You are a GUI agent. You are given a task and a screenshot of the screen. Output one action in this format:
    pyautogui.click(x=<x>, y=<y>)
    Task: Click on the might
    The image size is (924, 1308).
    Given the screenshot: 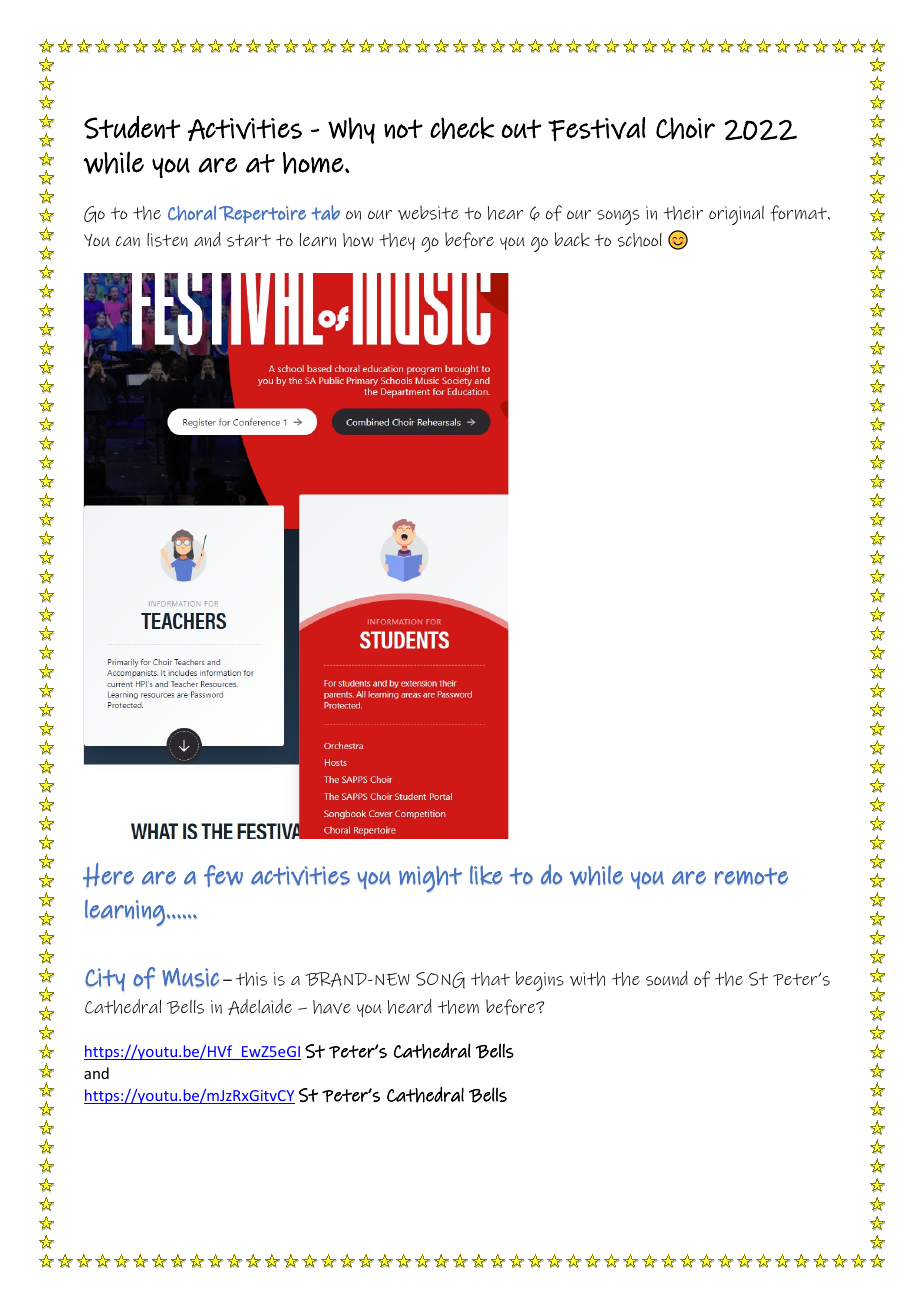 What is the action you would take?
    pyautogui.click(x=430, y=879)
